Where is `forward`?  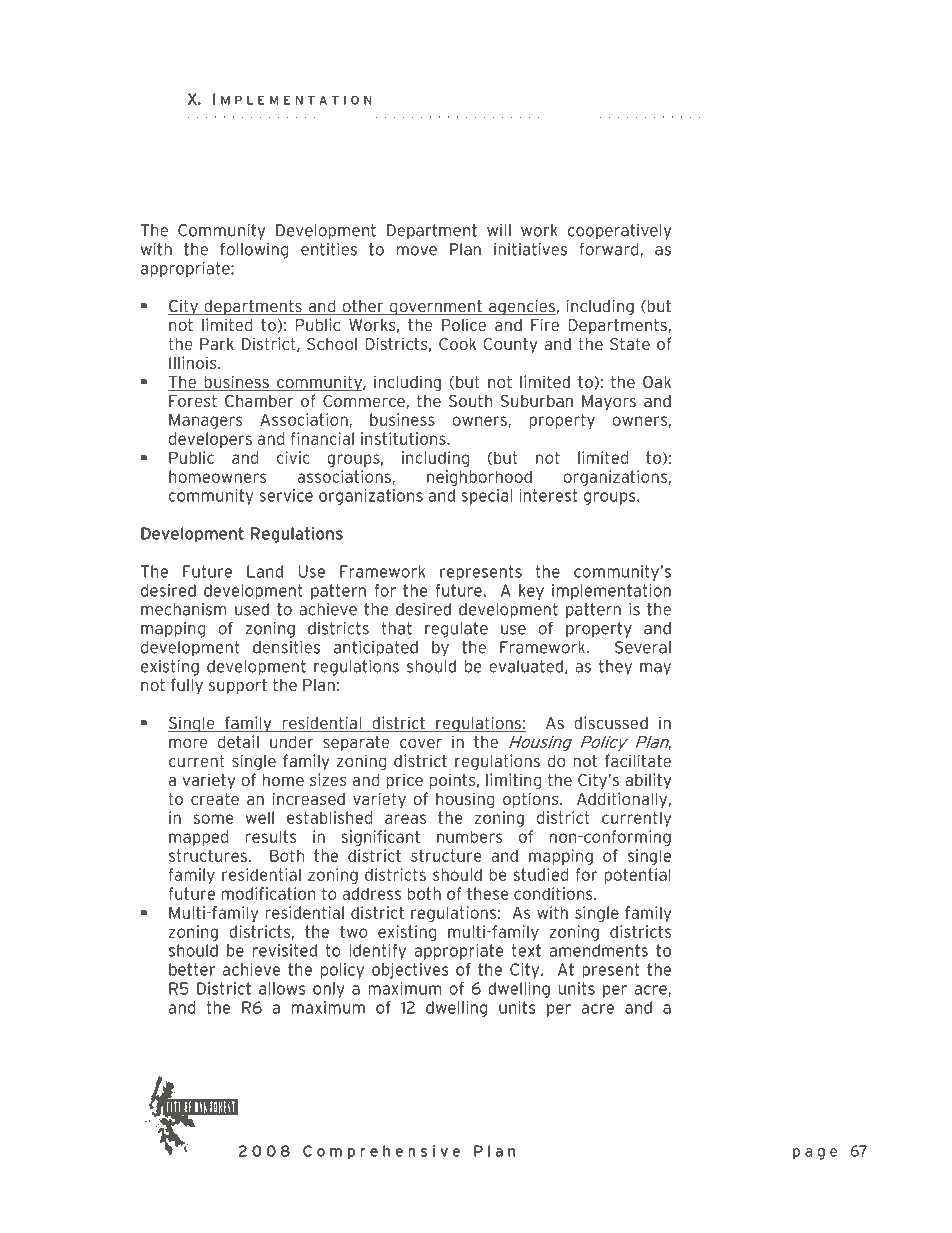 forward is located at coordinates (608, 249).
